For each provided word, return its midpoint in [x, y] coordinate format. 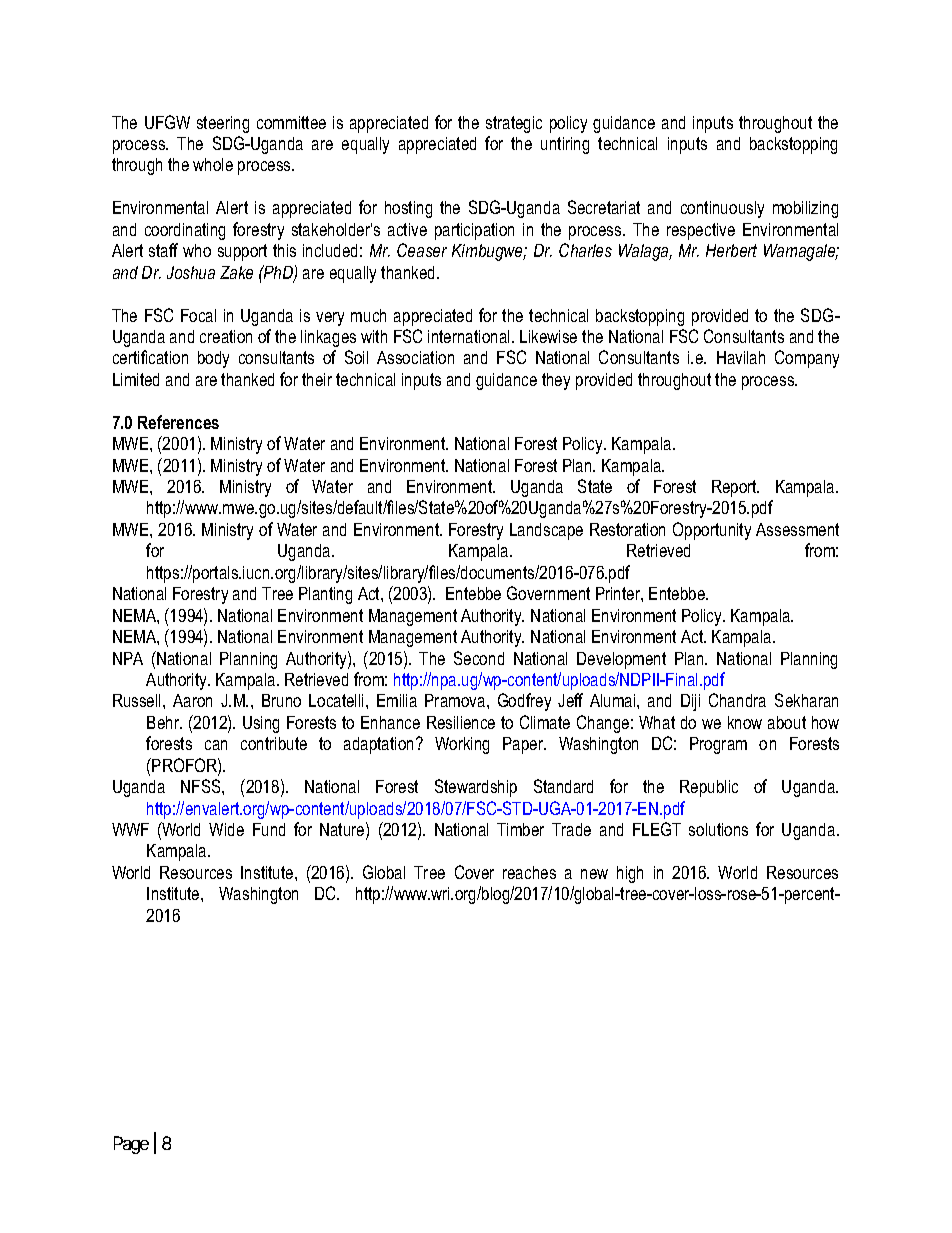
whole [213, 164]
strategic [514, 124]
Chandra [737, 700]
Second [479, 658]
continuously [722, 209]
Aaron [192, 700]
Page [131, 1145]
